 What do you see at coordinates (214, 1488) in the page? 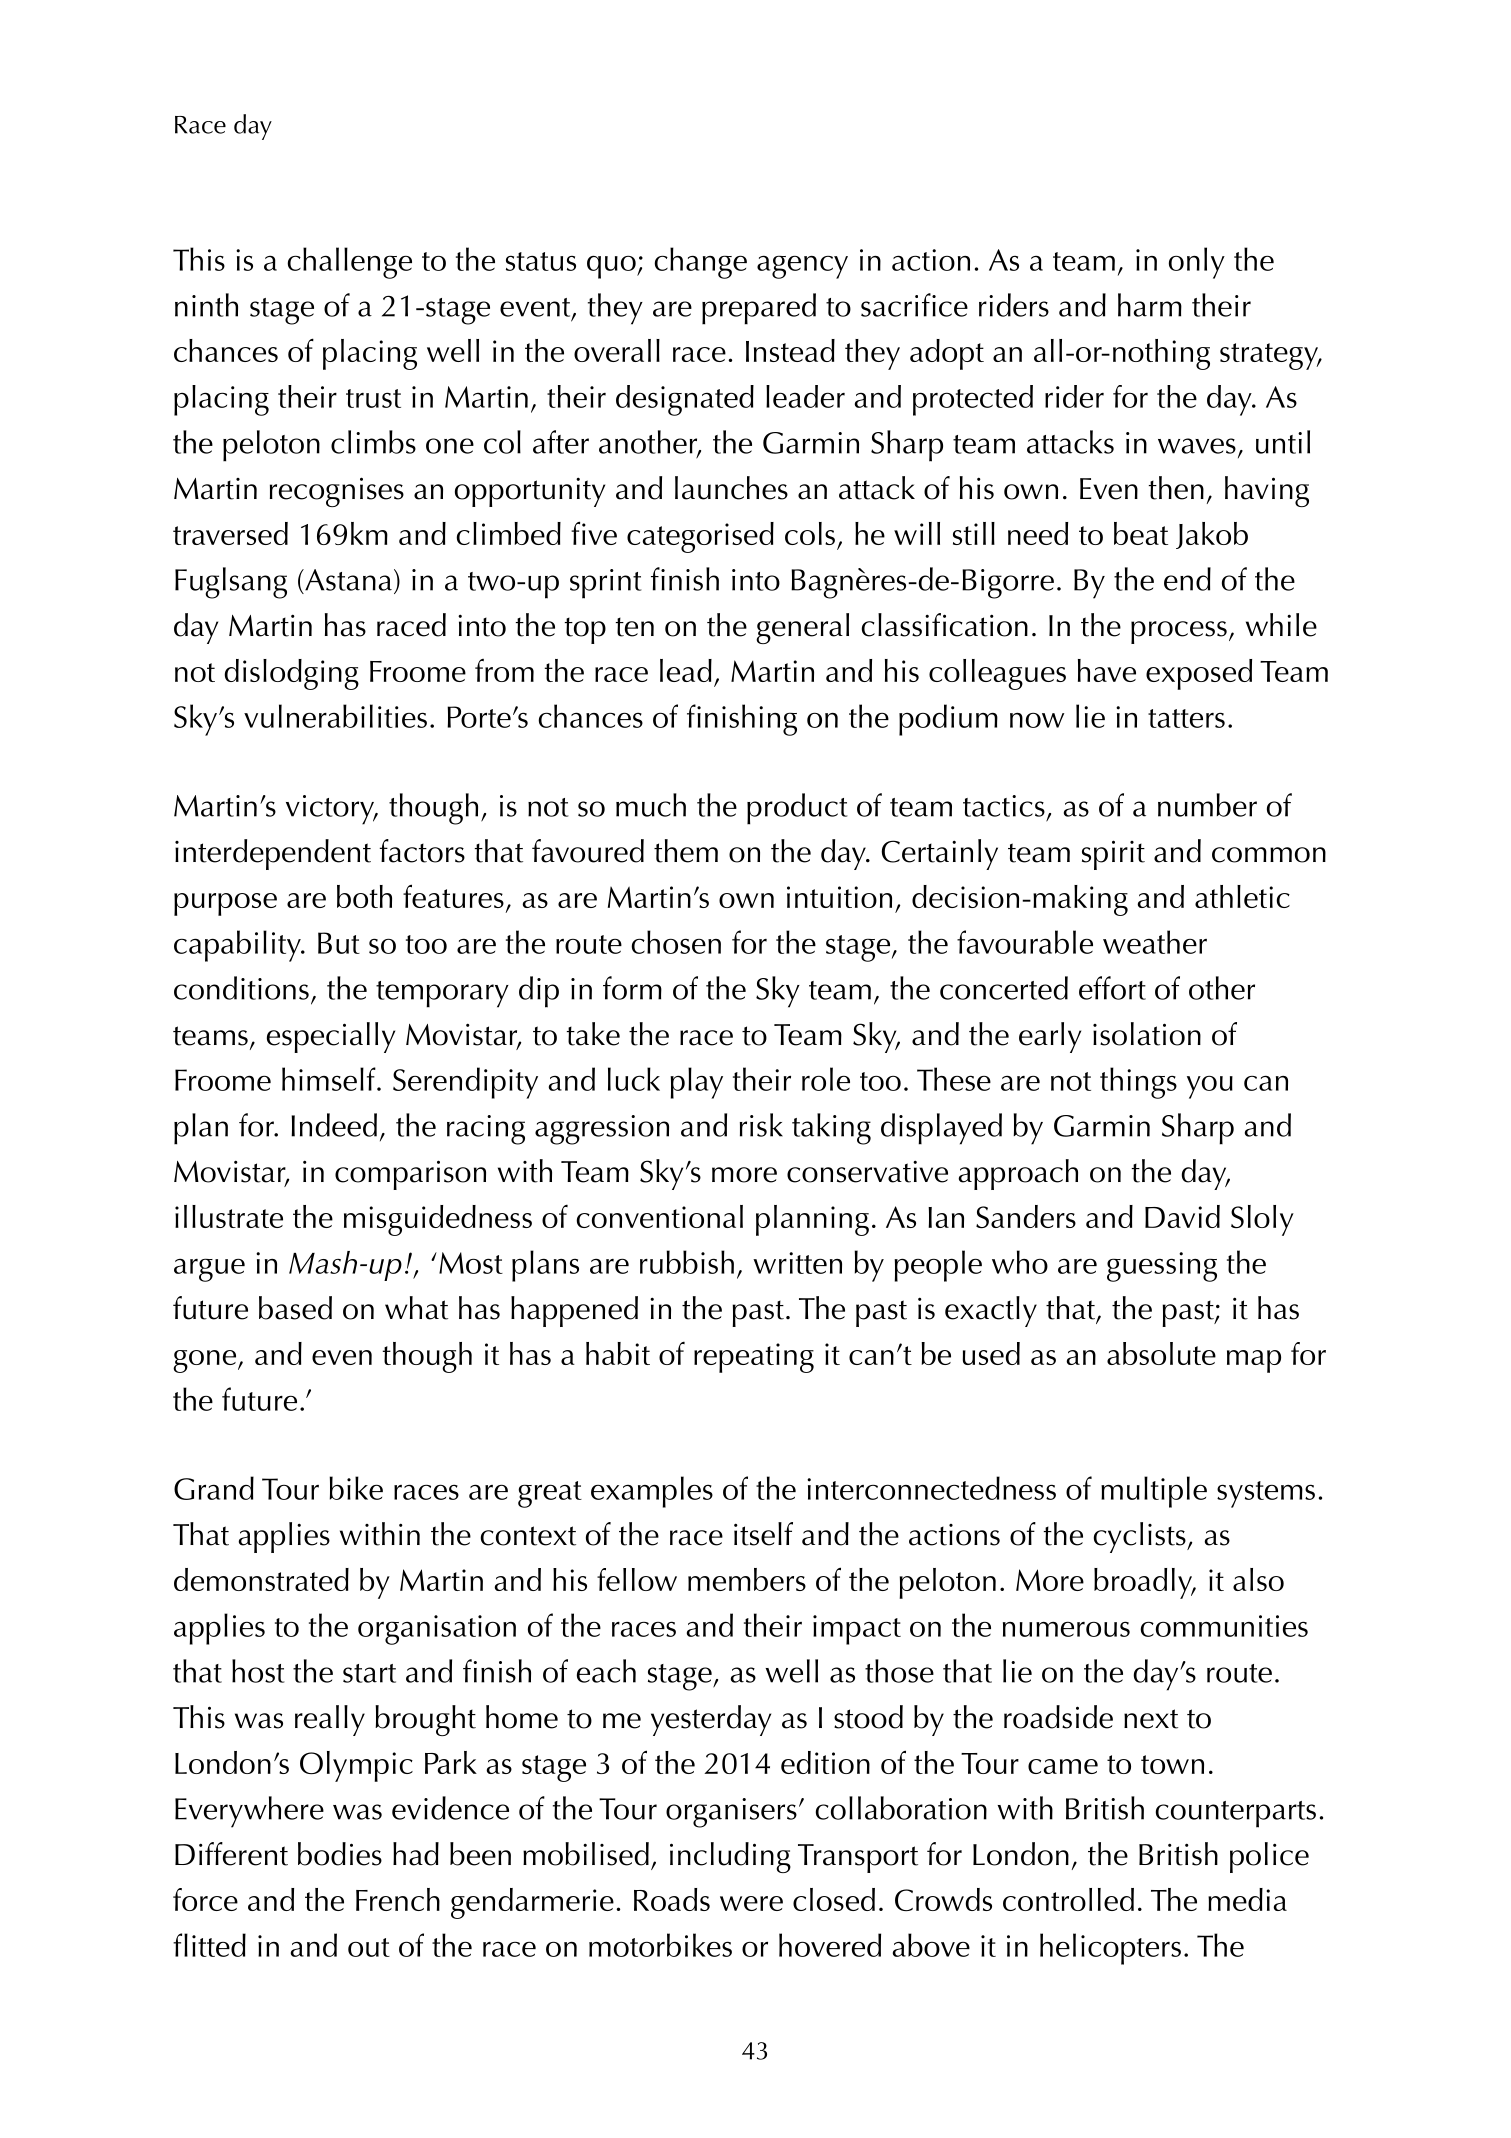
I see `Grand` at bounding box center [214, 1488].
